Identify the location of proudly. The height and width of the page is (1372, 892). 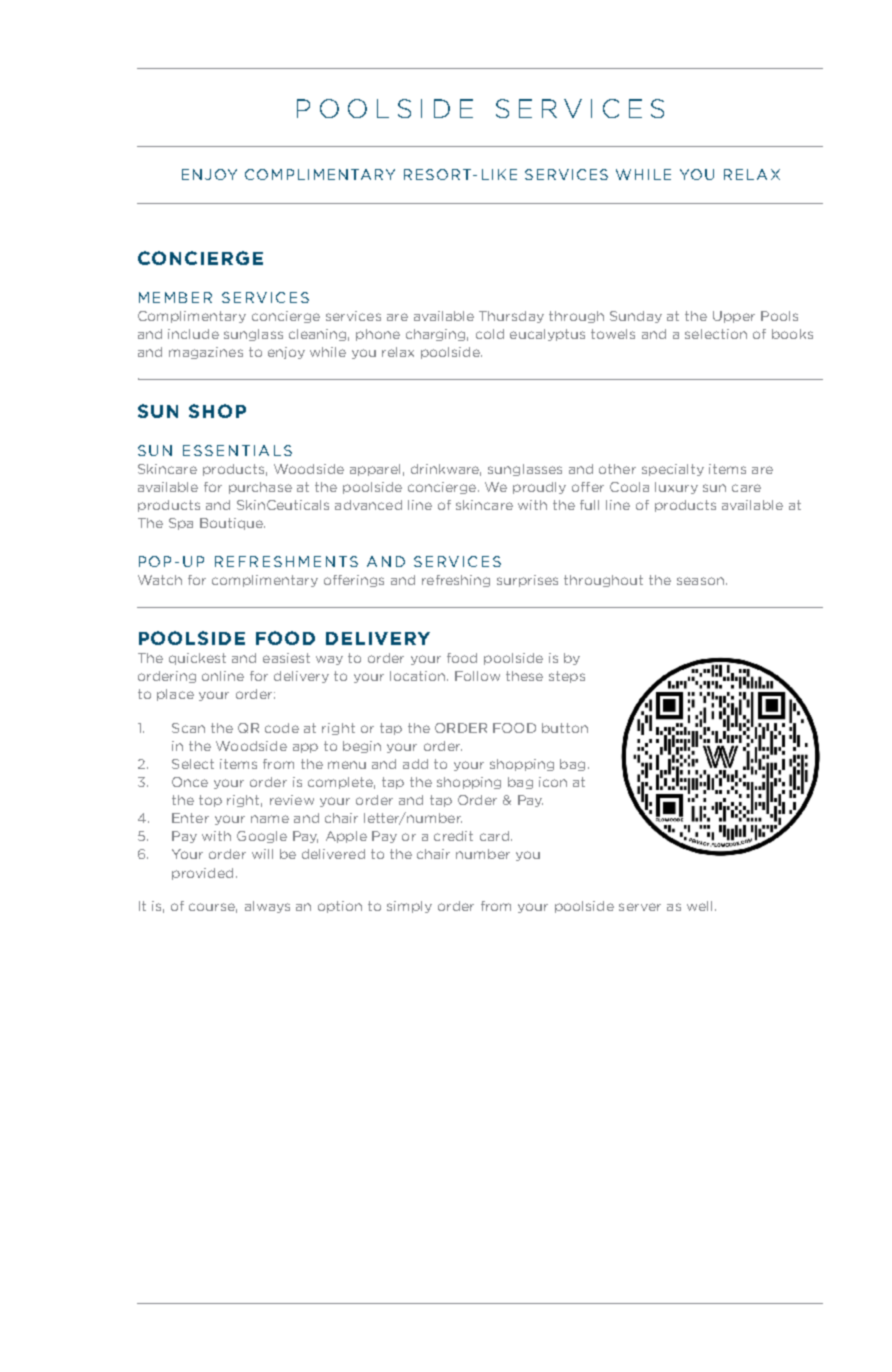
(539, 488).
